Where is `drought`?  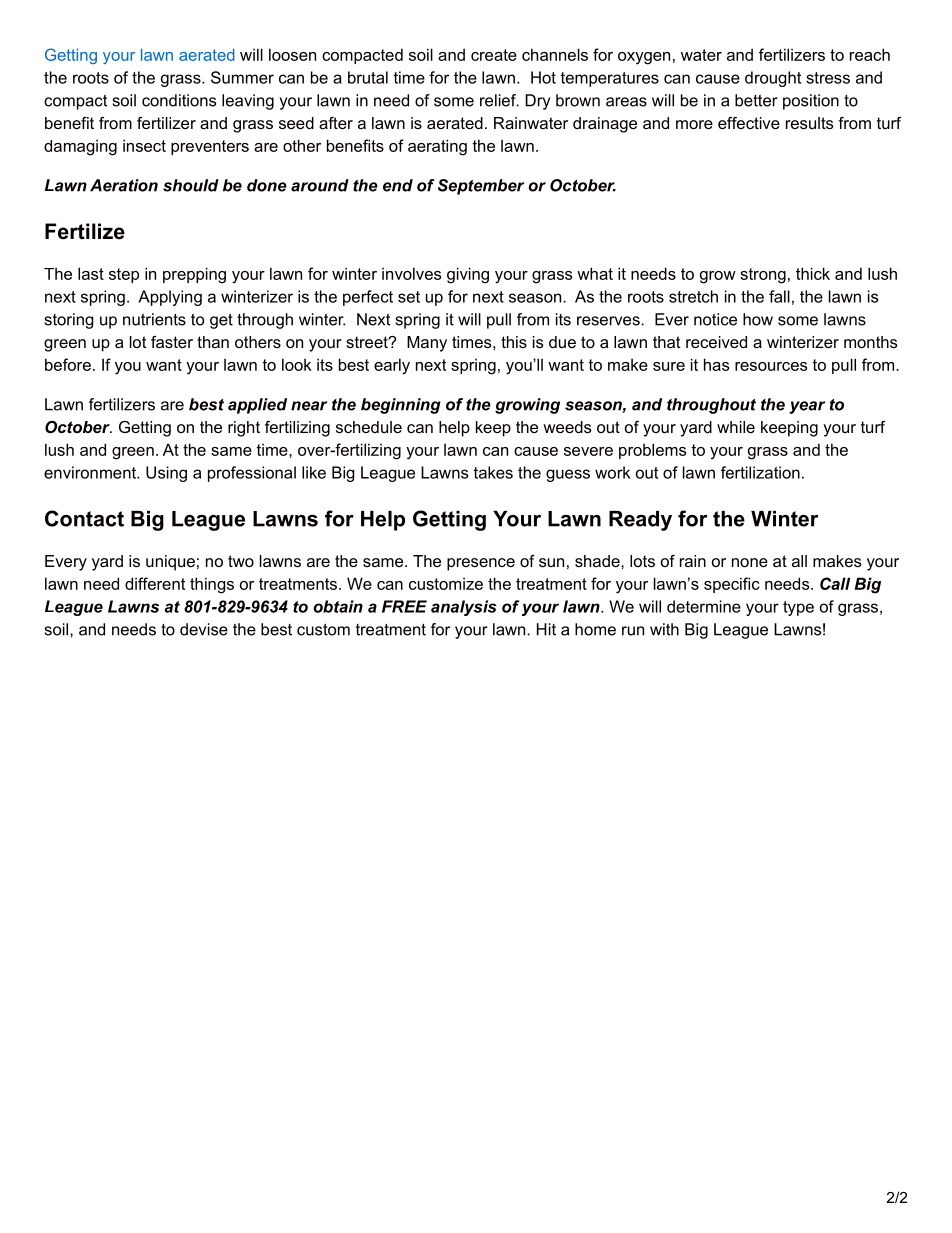
drought is located at coordinates (773, 79).
